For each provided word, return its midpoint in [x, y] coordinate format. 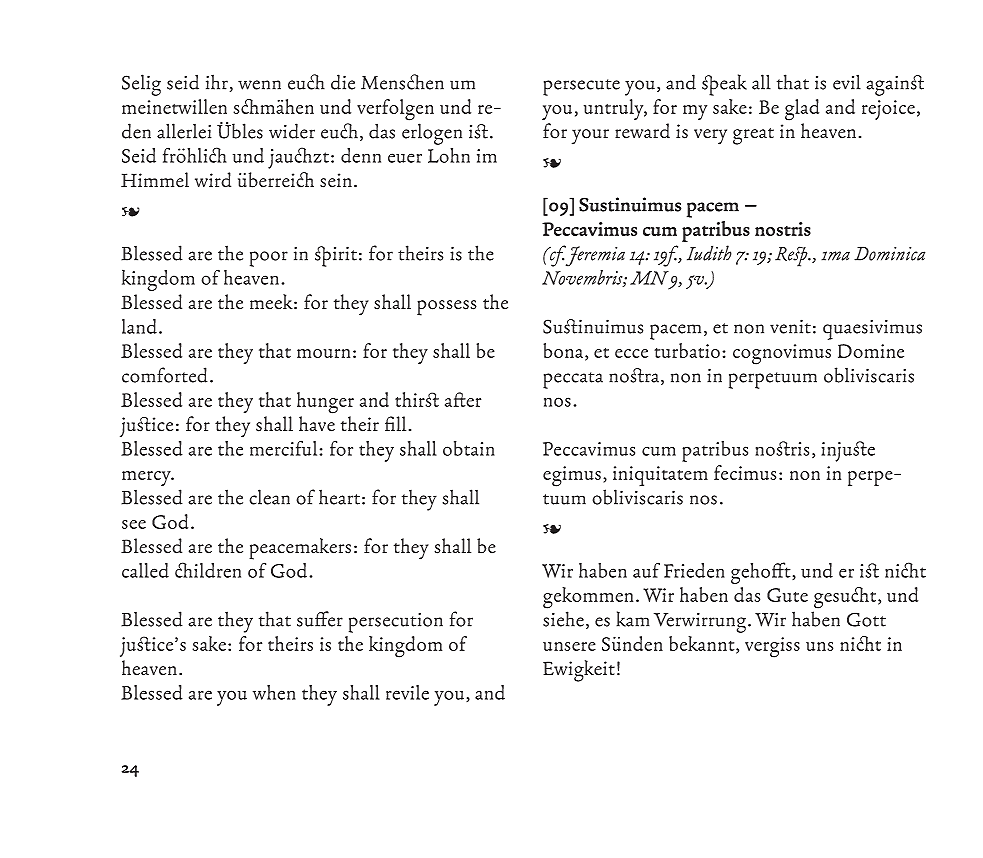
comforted [165, 375]
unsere [569, 646]
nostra [634, 375]
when [274, 692]
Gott [866, 619]
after [463, 399]
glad [802, 110]
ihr [217, 82]
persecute [581, 87]
